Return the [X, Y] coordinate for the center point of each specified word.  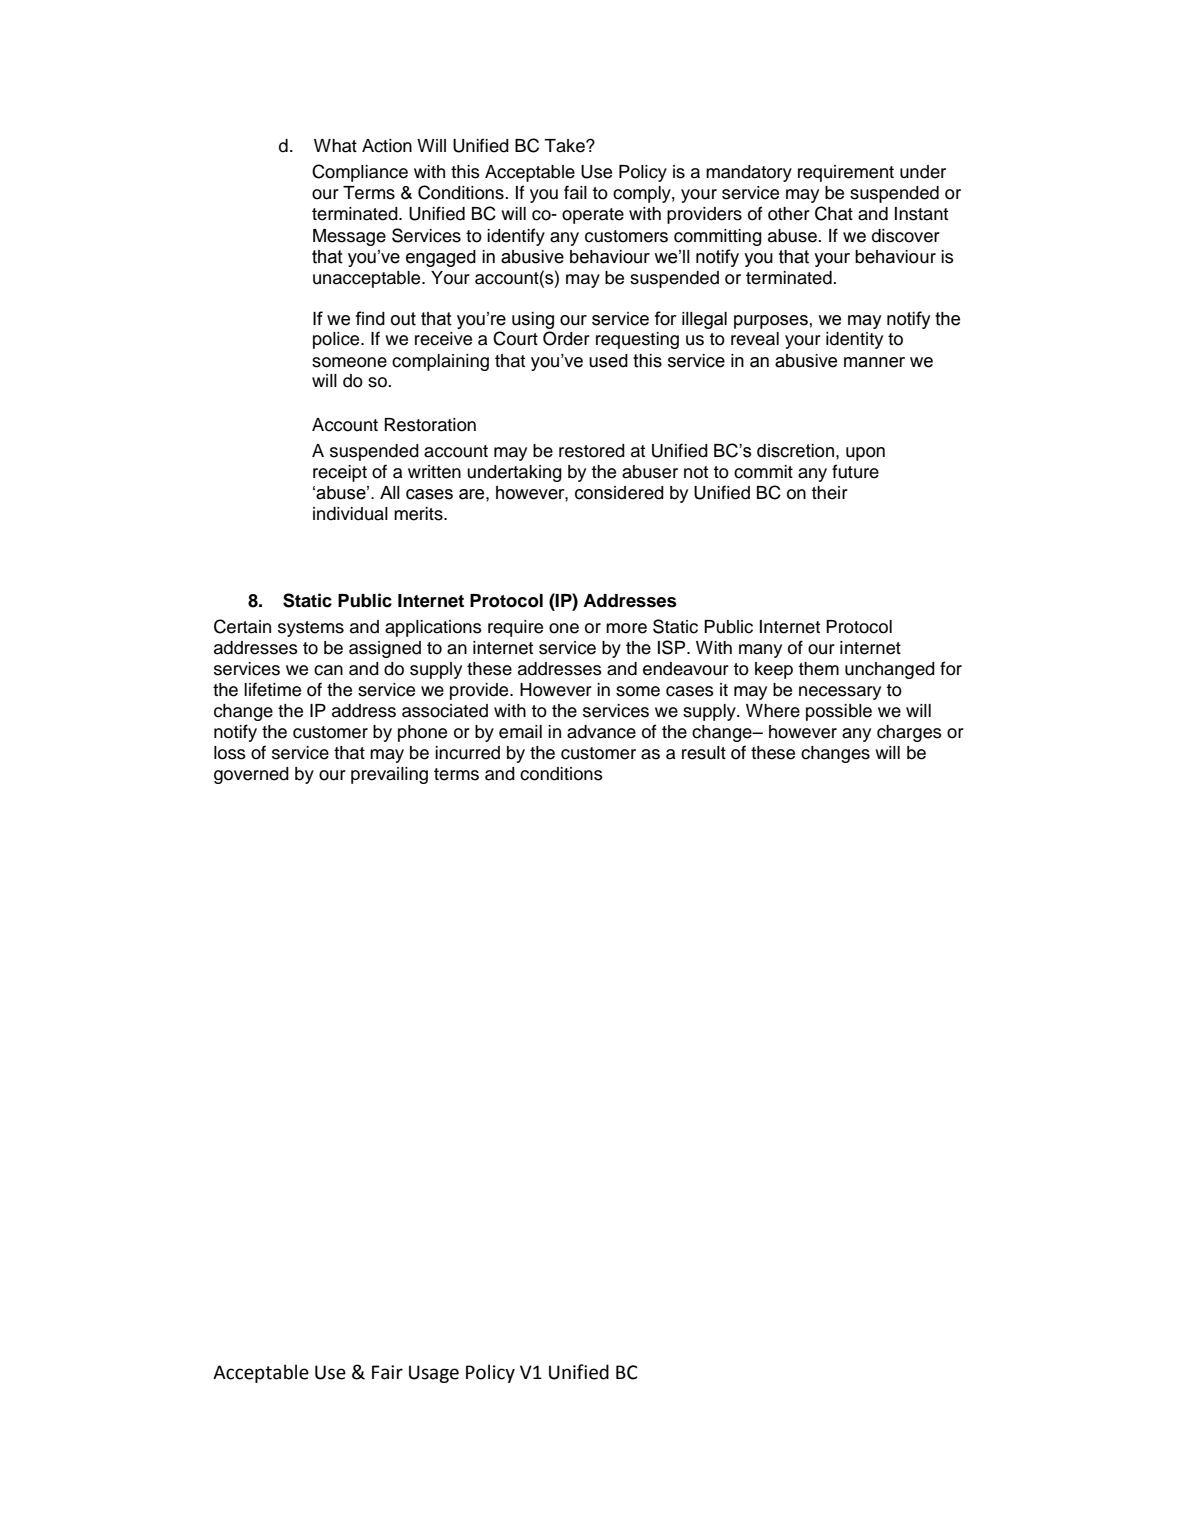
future [855, 471]
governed [251, 775]
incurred [467, 753]
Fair [387, 1372]
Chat [834, 213]
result [704, 753]
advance [601, 732]
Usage [434, 1374]
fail [575, 192]
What [335, 146]
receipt [340, 473]
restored [592, 451]
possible [839, 712]
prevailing [389, 775]
